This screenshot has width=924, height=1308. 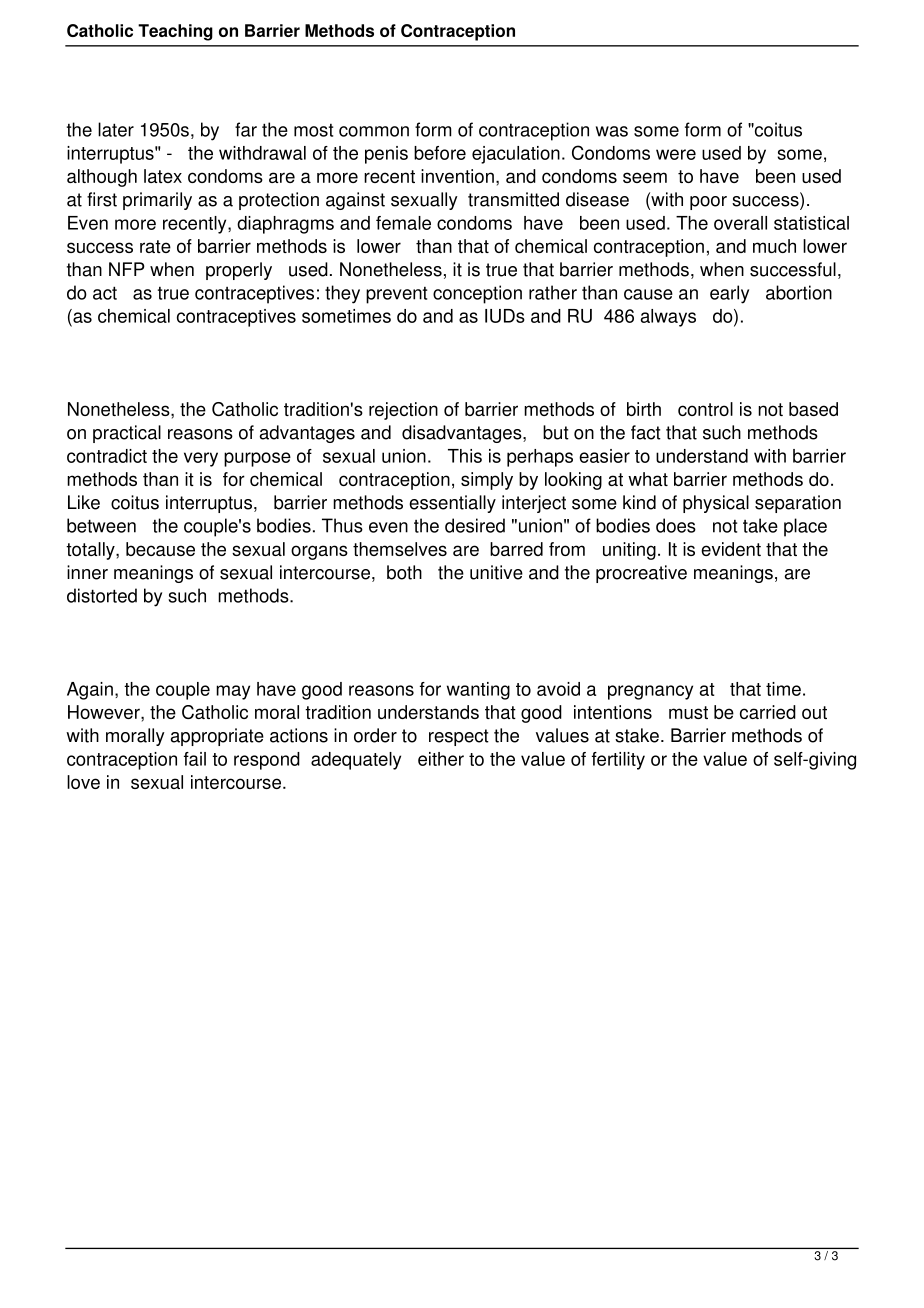 What do you see at coordinates (175, 32) in the screenshot?
I see `Teaching` at bounding box center [175, 32].
